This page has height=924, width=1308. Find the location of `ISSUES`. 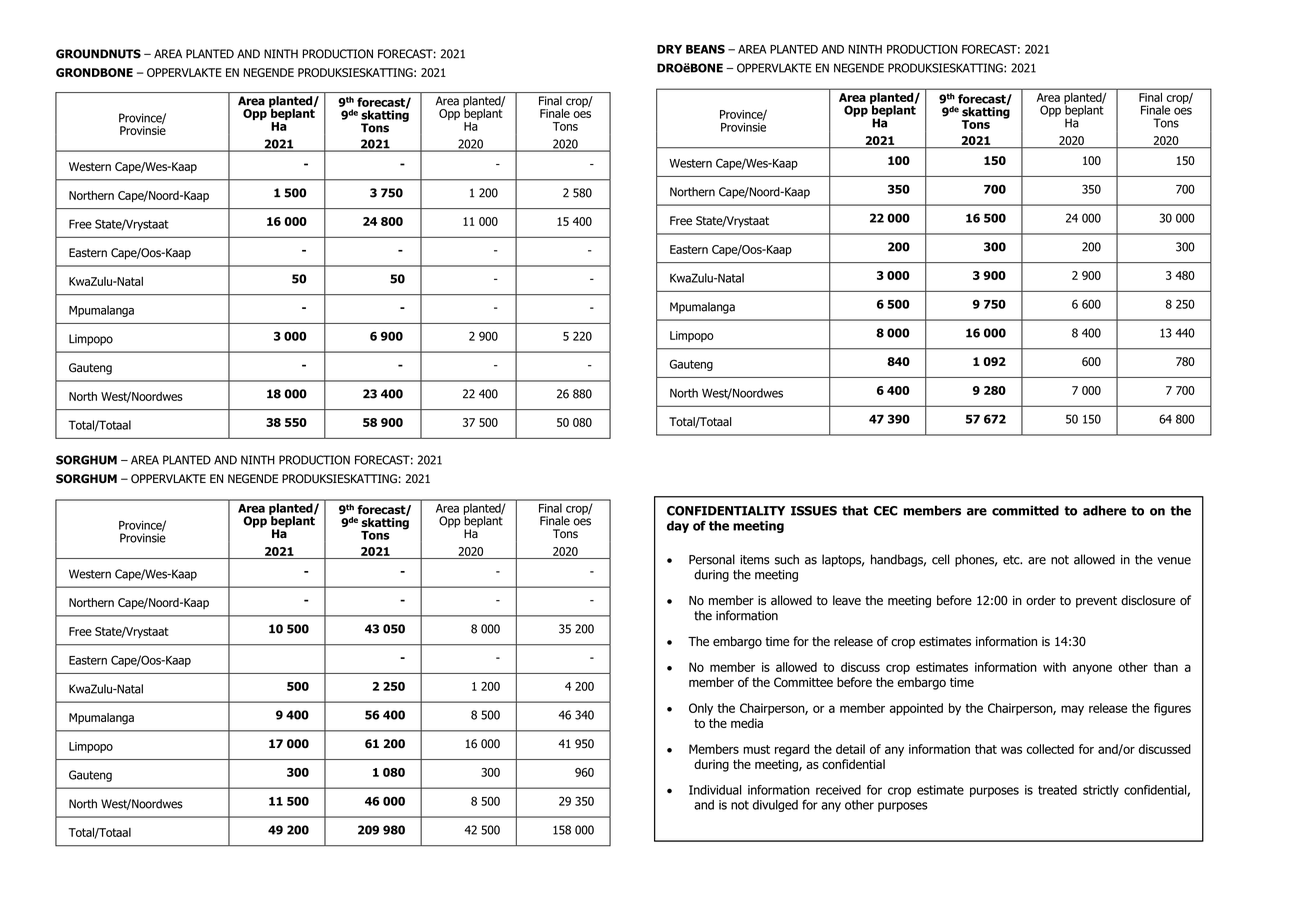

ISSUES is located at coordinates (814, 511).
